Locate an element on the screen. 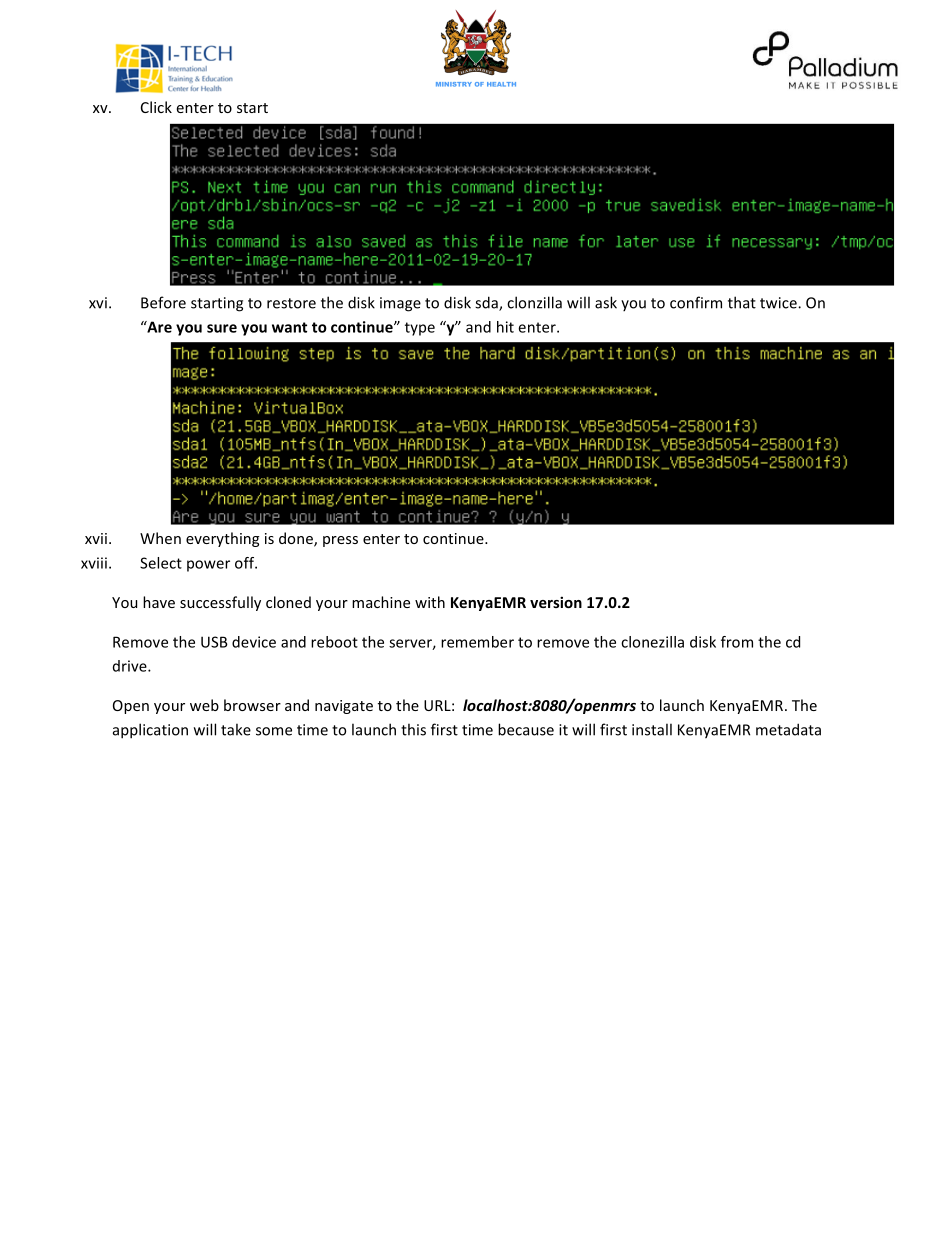 Image resolution: width=952 pixels, height=1233 pixels. this is located at coordinates (413, 729).
